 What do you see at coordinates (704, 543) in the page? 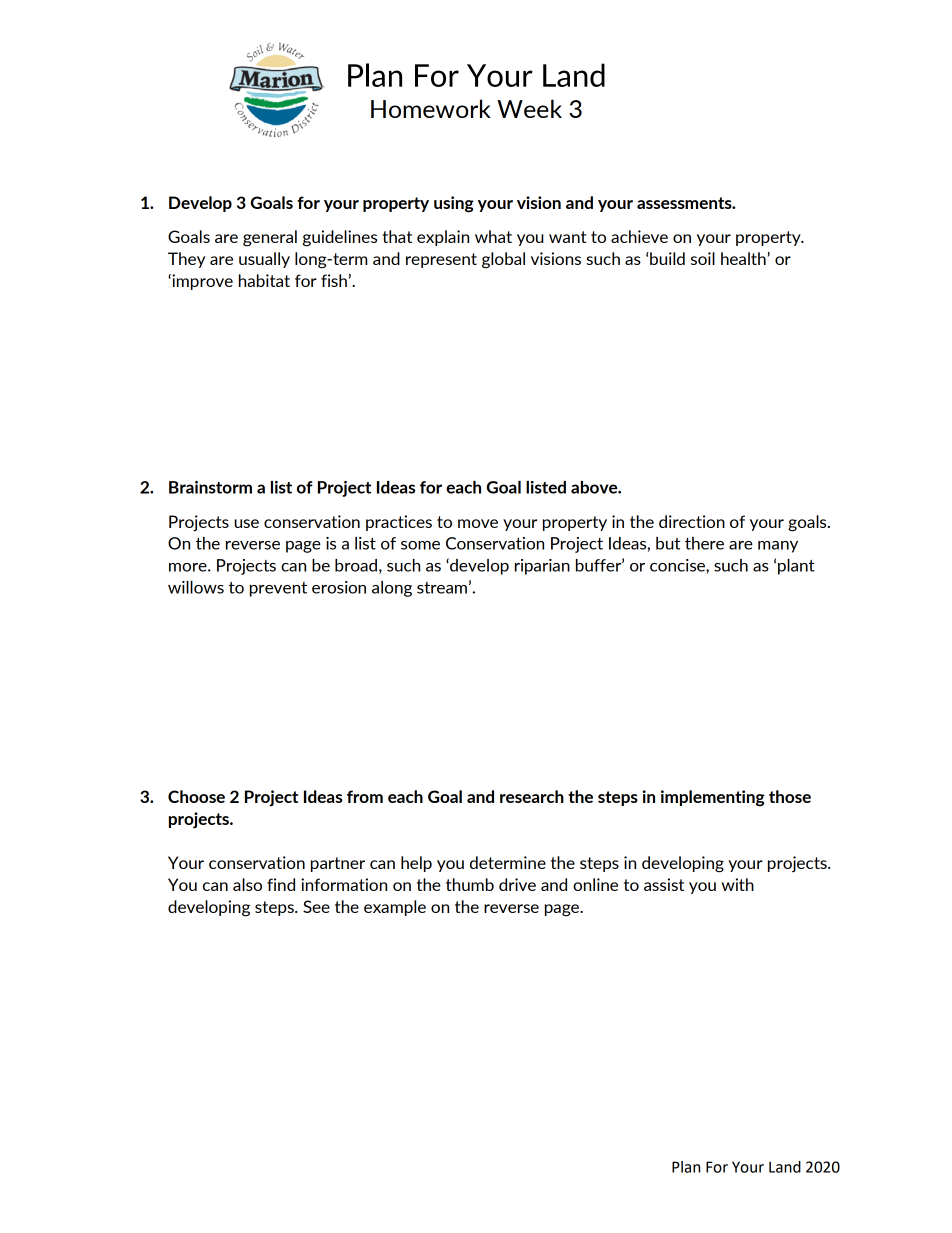
I see `there` at bounding box center [704, 543].
